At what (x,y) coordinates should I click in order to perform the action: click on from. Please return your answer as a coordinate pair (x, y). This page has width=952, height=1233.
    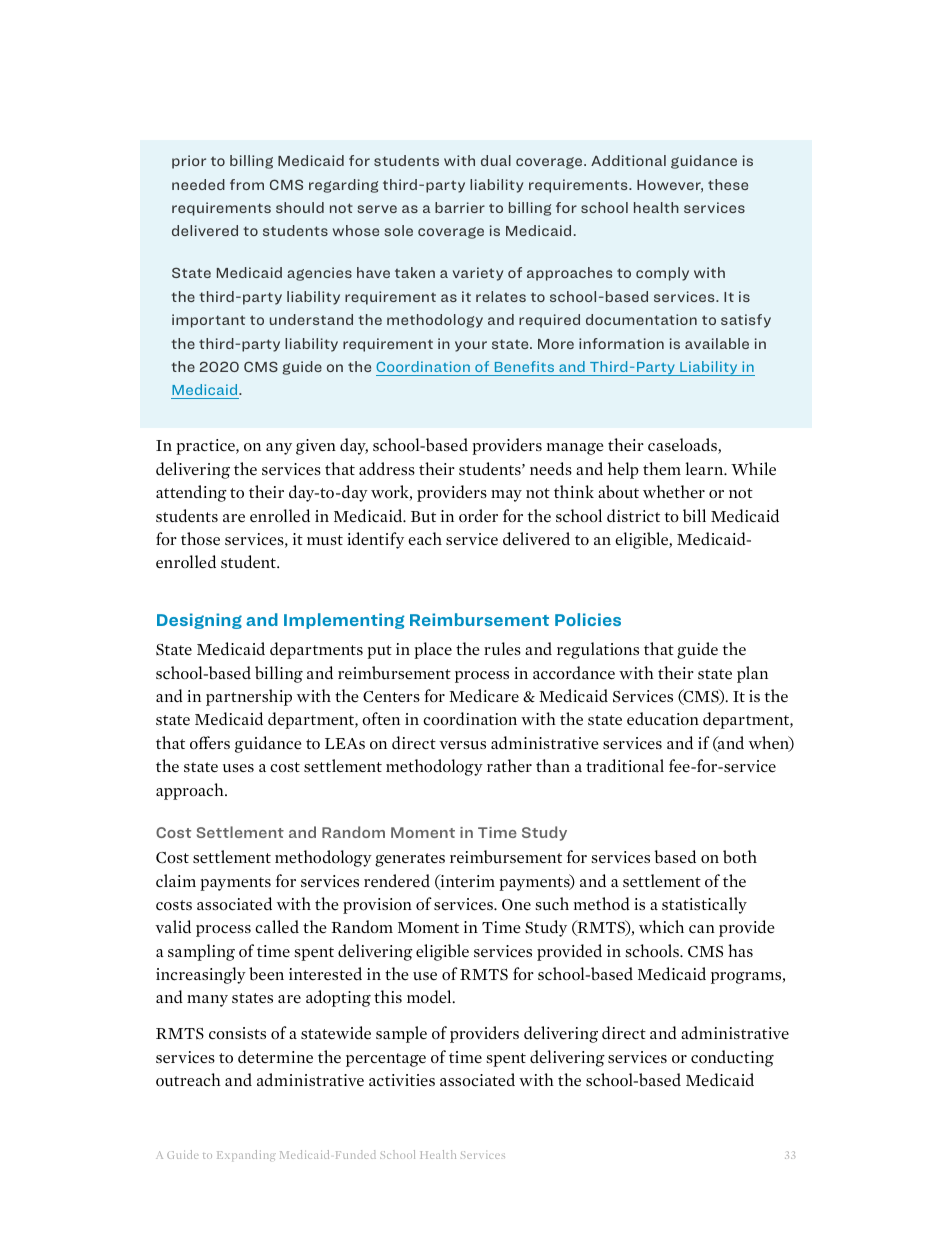
    Looking at the image, I should click on (247, 184).
